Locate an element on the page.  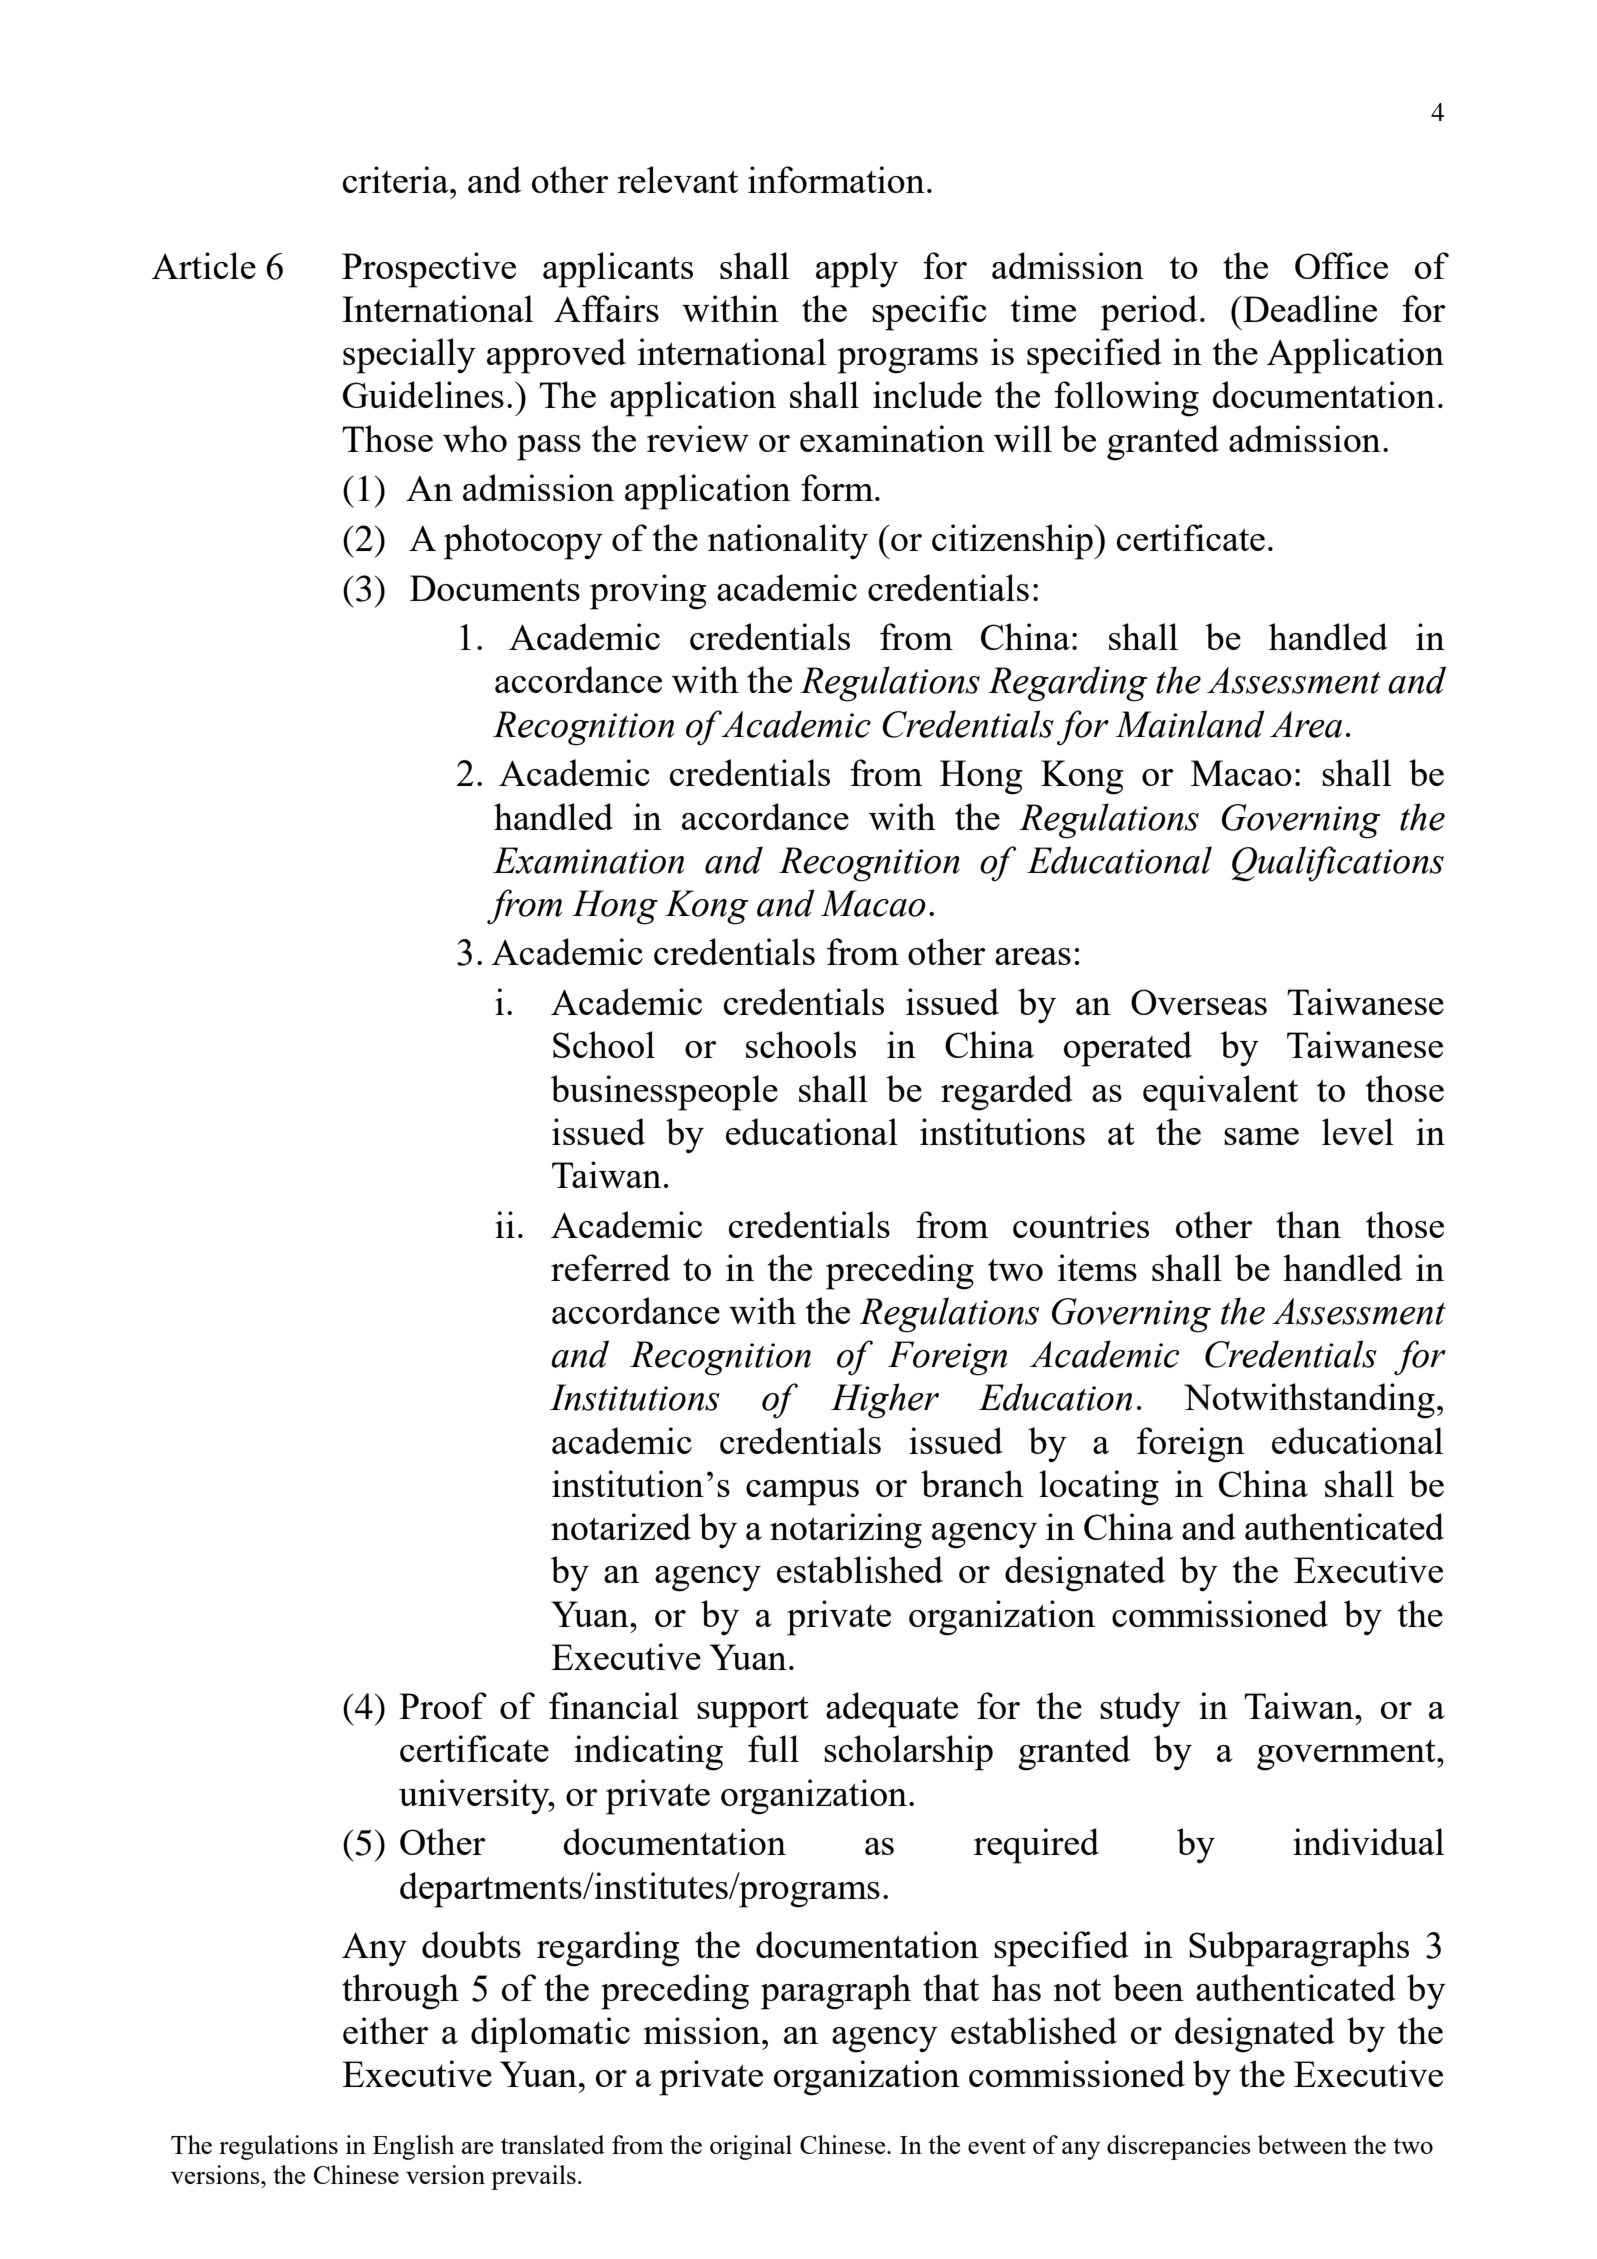
English is located at coordinates (413, 2147).
